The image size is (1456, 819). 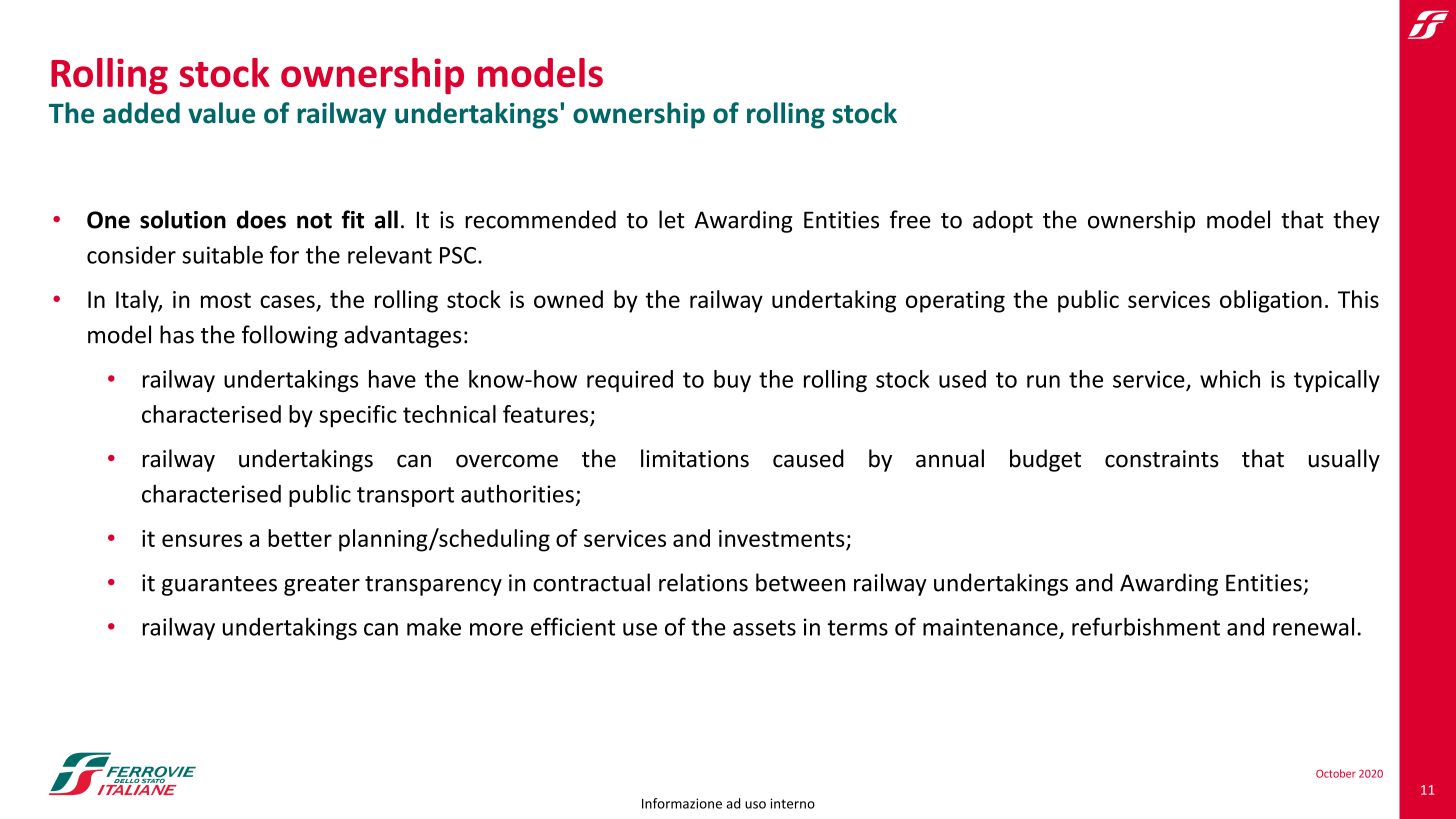 I want to click on limitations, so click(x=695, y=458).
